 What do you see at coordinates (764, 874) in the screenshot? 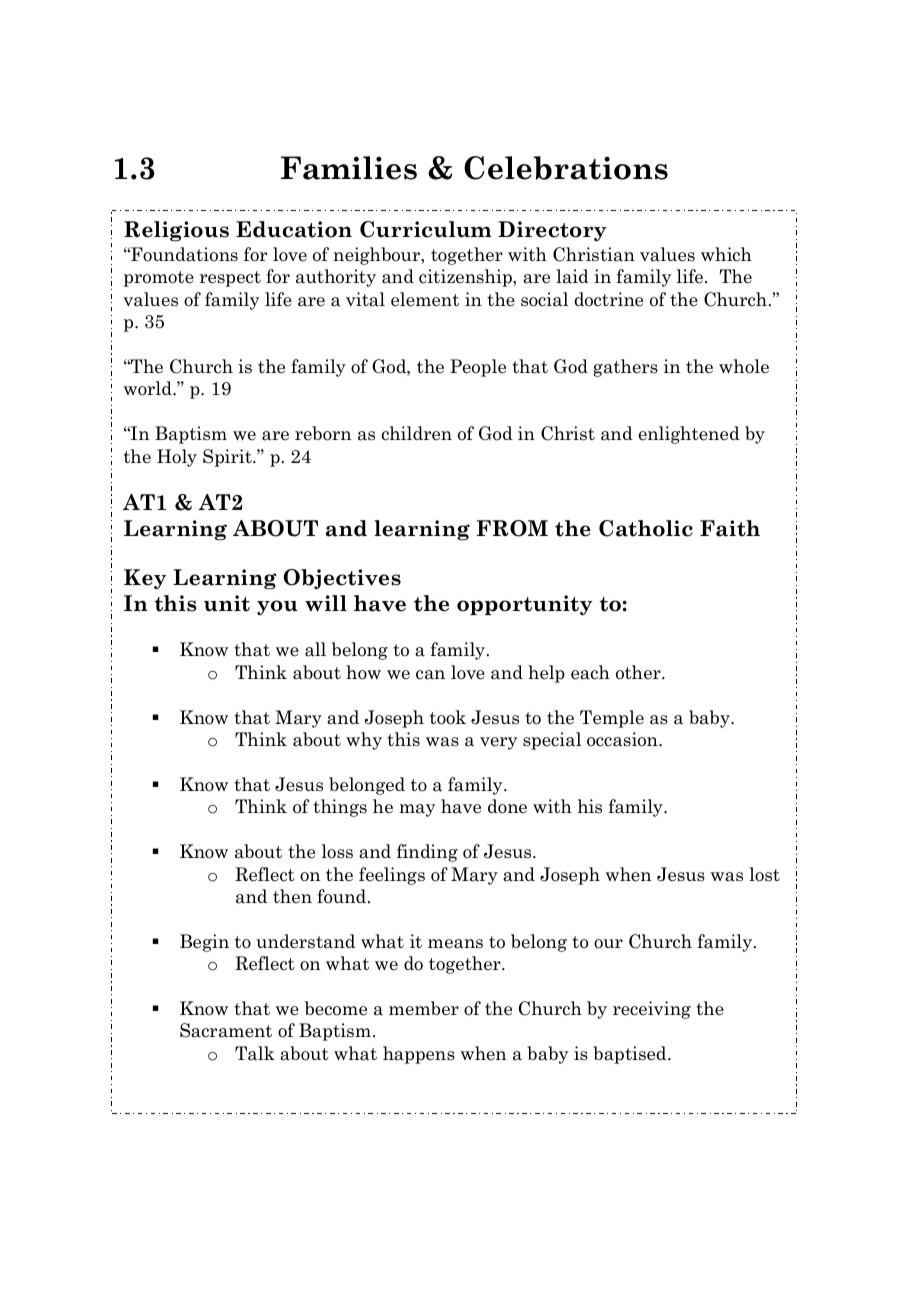
I see `lost` at bounding box center [764, 874].
